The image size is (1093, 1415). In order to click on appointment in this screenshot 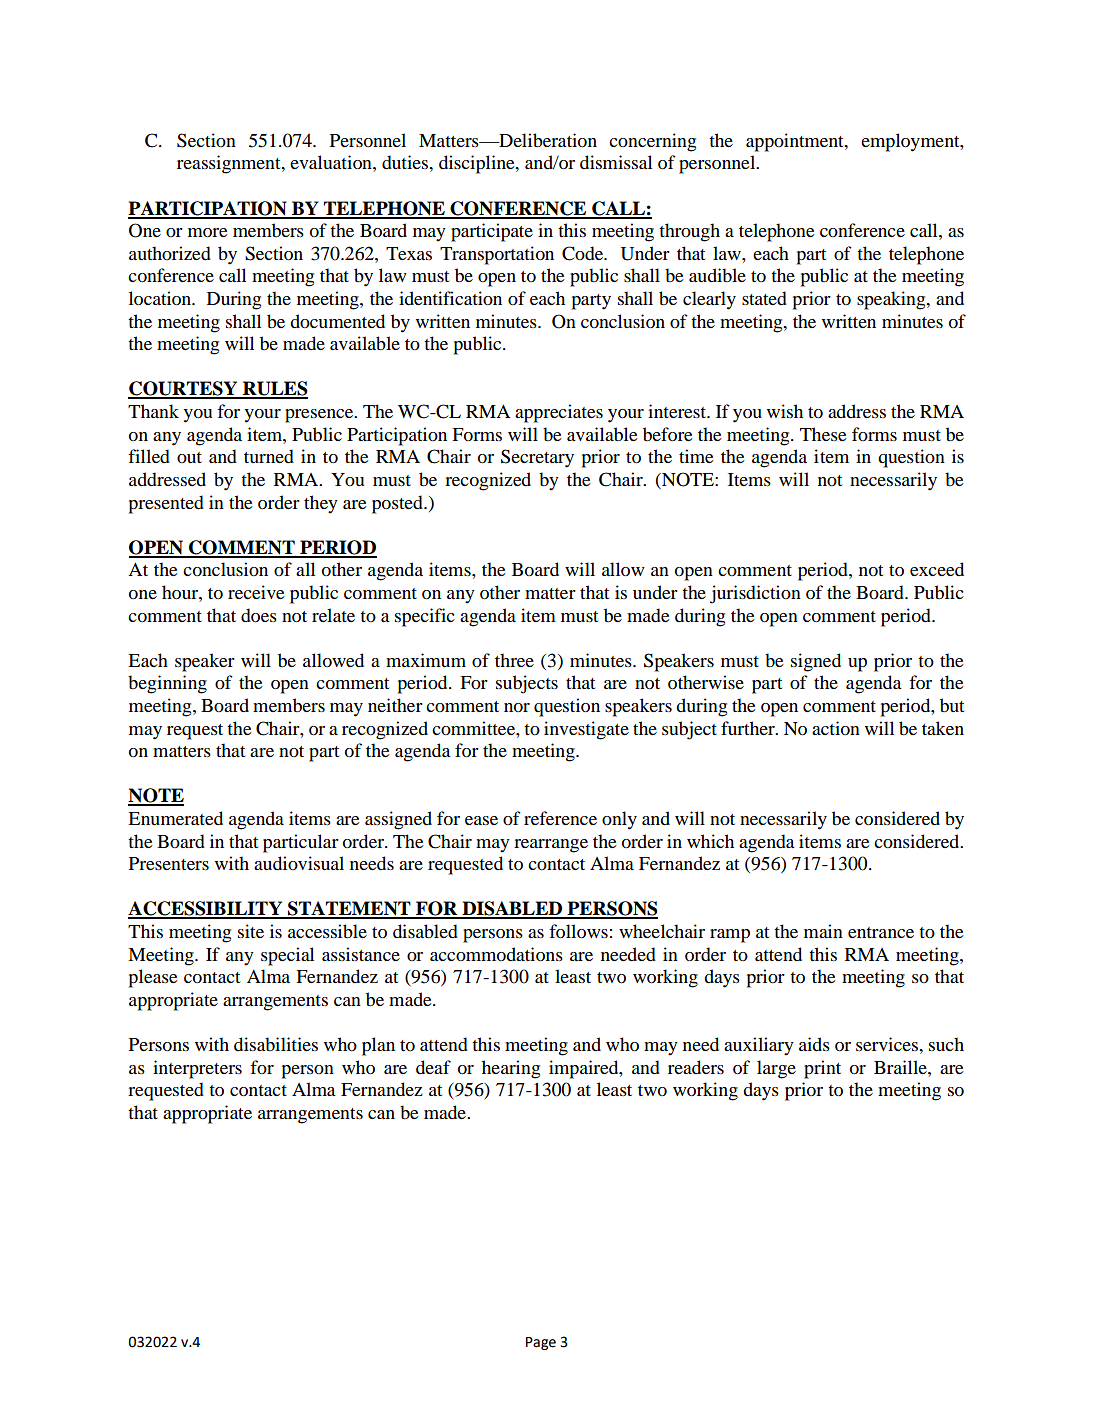, I will do `click(796, 142)`.
